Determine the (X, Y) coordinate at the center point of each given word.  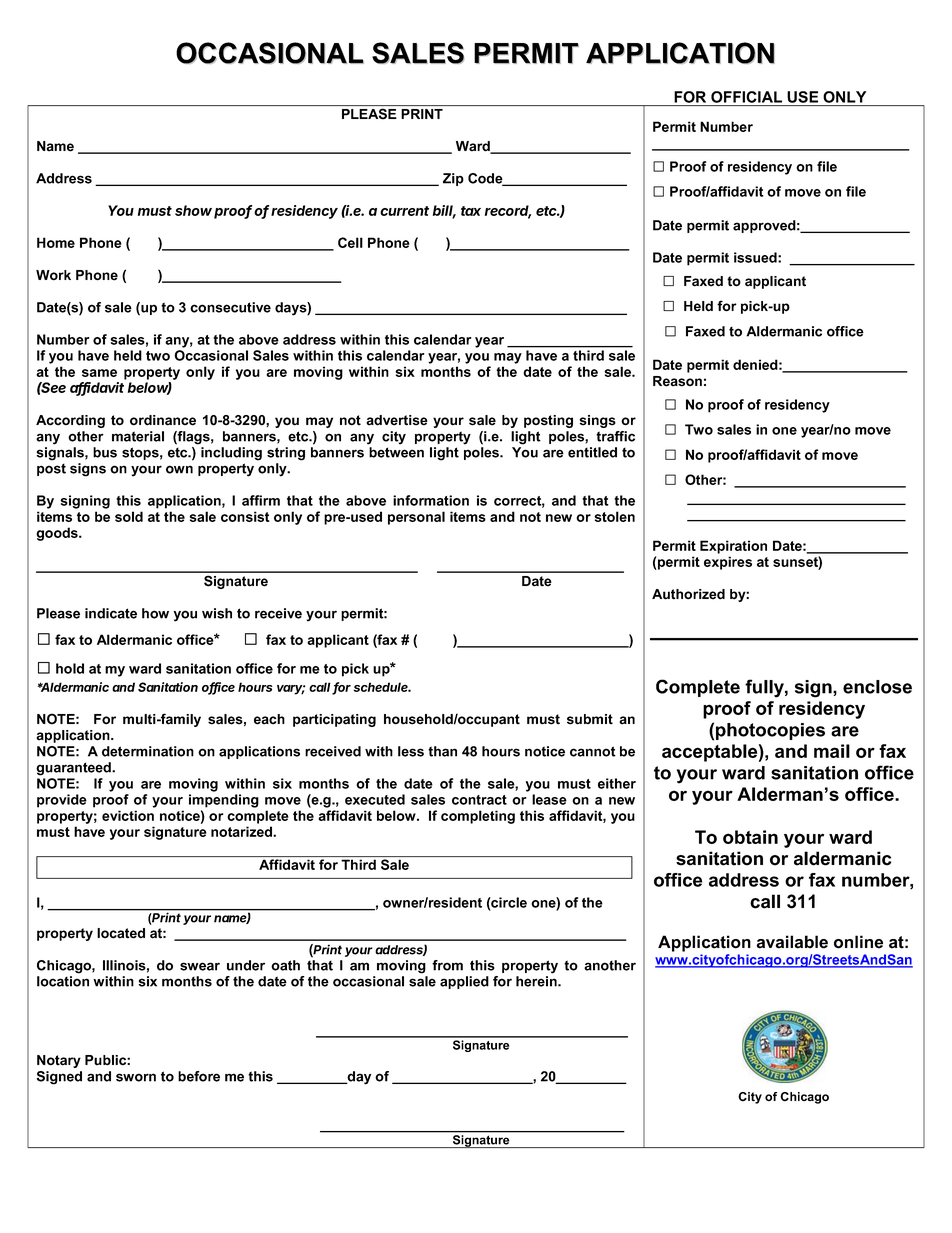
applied (464, 982)
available (792, 942)
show (193, 210)
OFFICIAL (746, 97)
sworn (136, 1077)
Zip (453, 179)
